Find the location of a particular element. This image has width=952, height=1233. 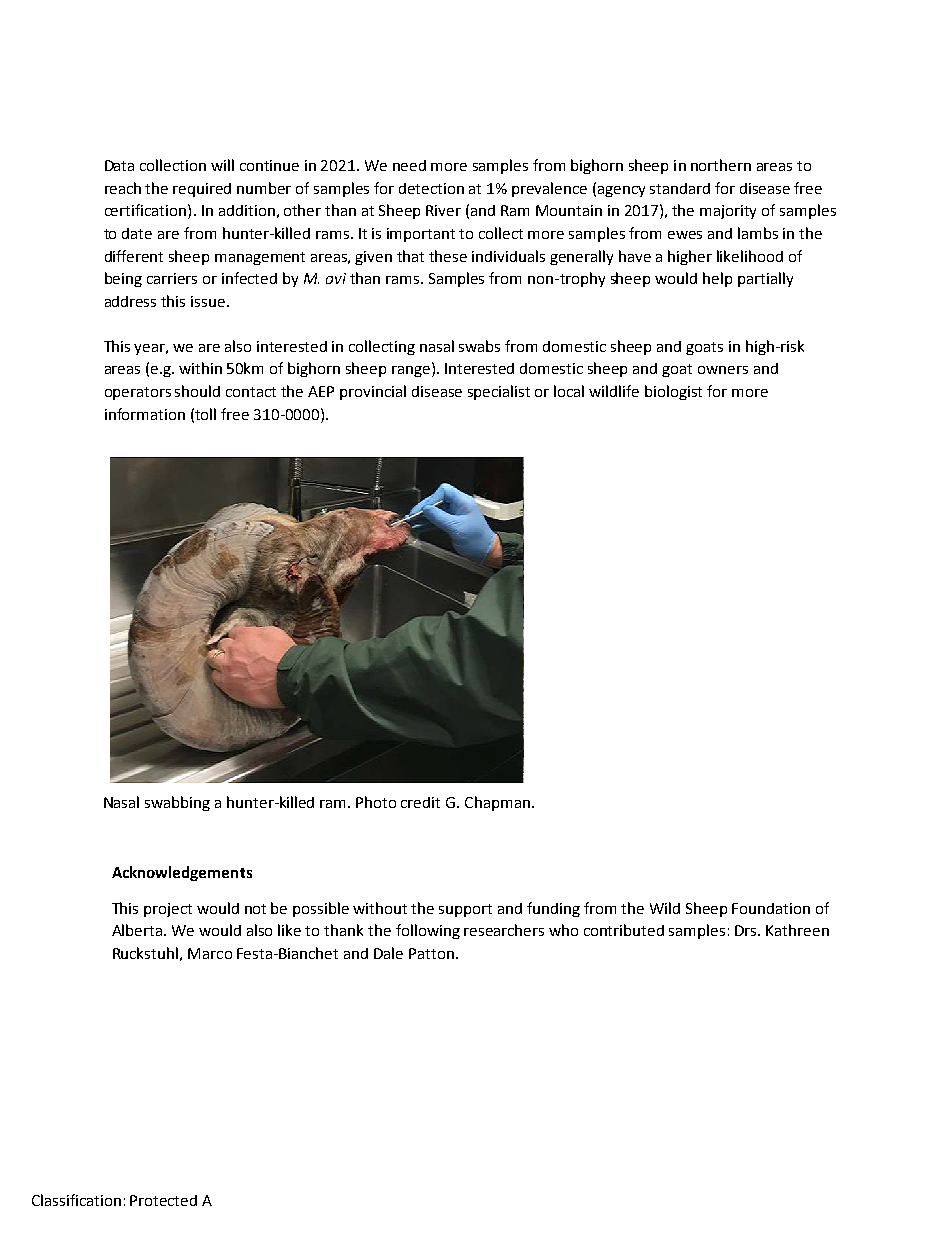

detection is located at coordinates (431, 188).
